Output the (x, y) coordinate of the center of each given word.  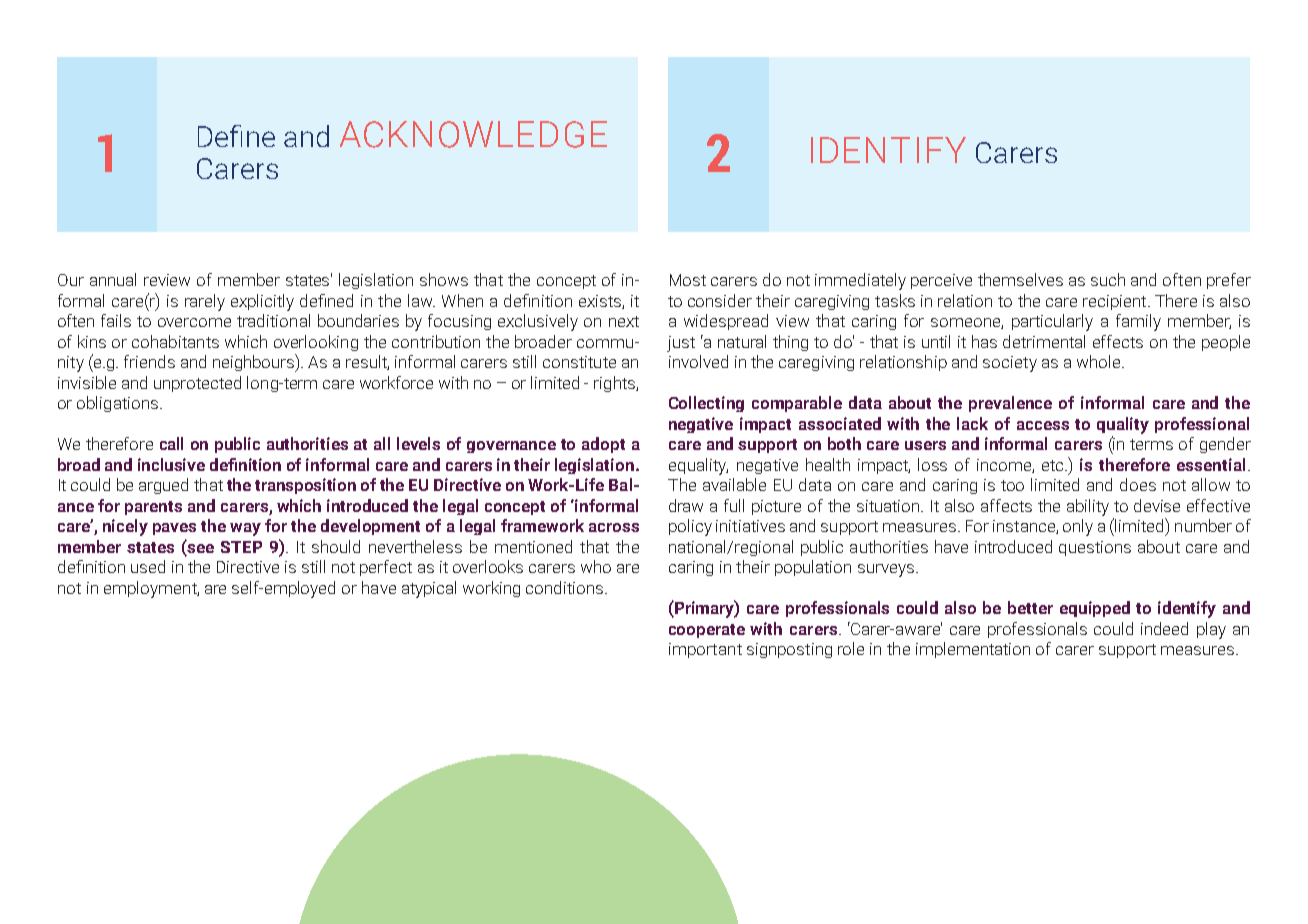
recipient (1116, 302)
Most (688, 280)
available (734, 484)
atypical (429, 589)
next (624, 321)
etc (1054, 465)
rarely (205, 302)
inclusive (171, 464)
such (1108, 279)
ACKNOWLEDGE (473, 134)
